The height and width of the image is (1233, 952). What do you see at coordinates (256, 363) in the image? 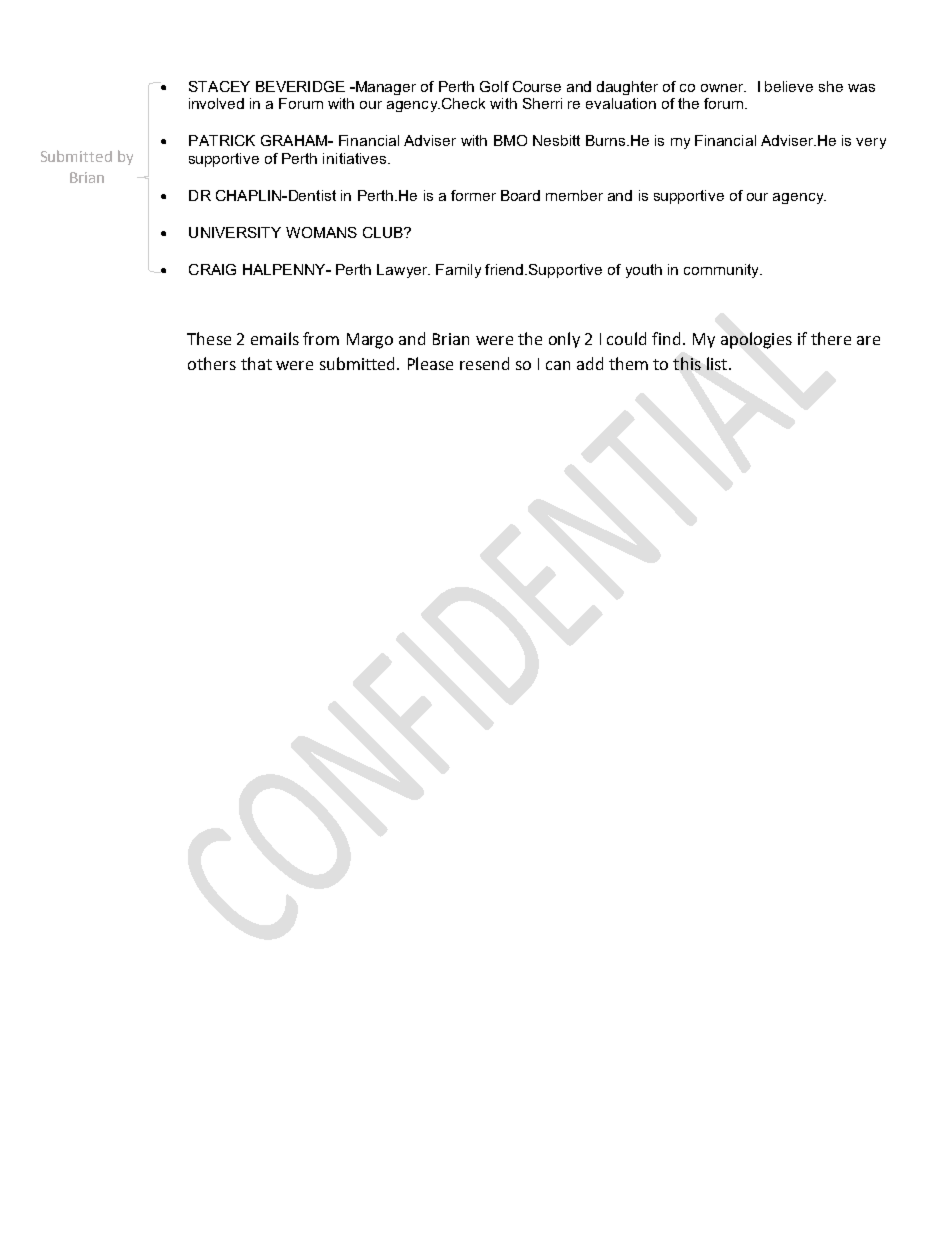
I see `that` at bounding box center [256, 363].
